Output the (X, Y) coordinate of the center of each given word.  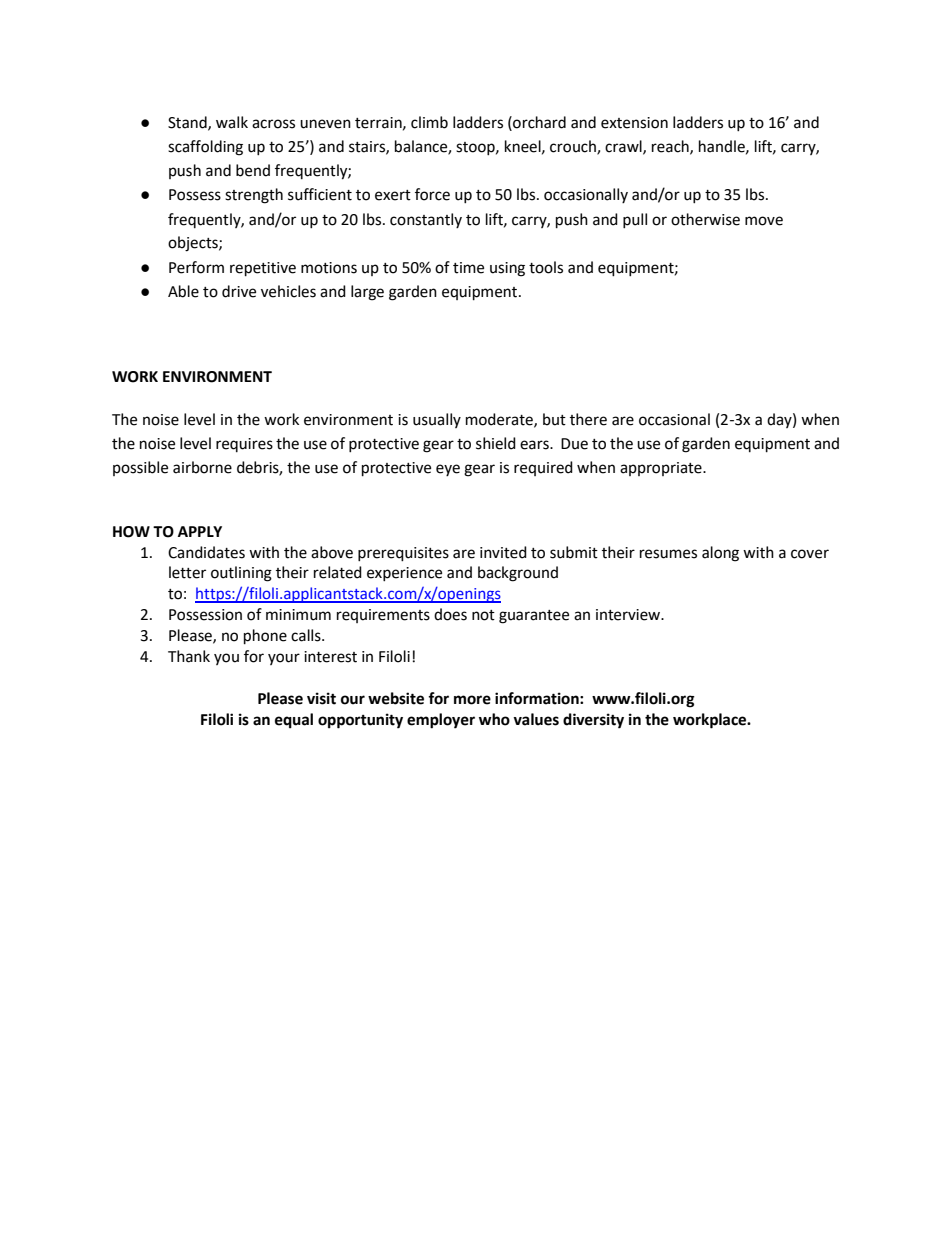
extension (634, 123)
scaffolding (205, 148)
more (472, 700)
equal (294, 721)
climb (429, 122)
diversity (593, 721)
